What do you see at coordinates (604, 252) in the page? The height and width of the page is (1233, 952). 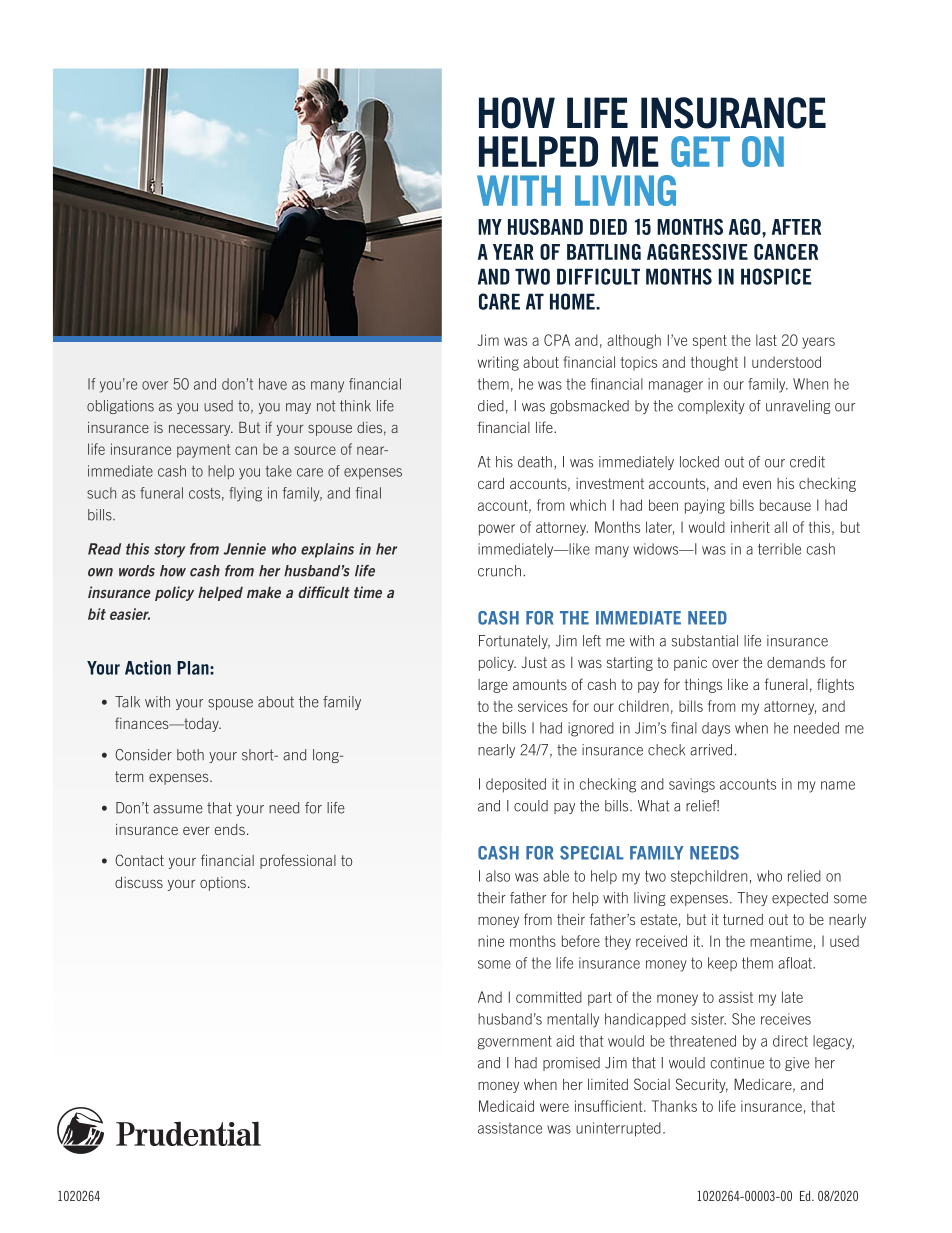 I see `BATTLING` at bounding box center [604, 252].
